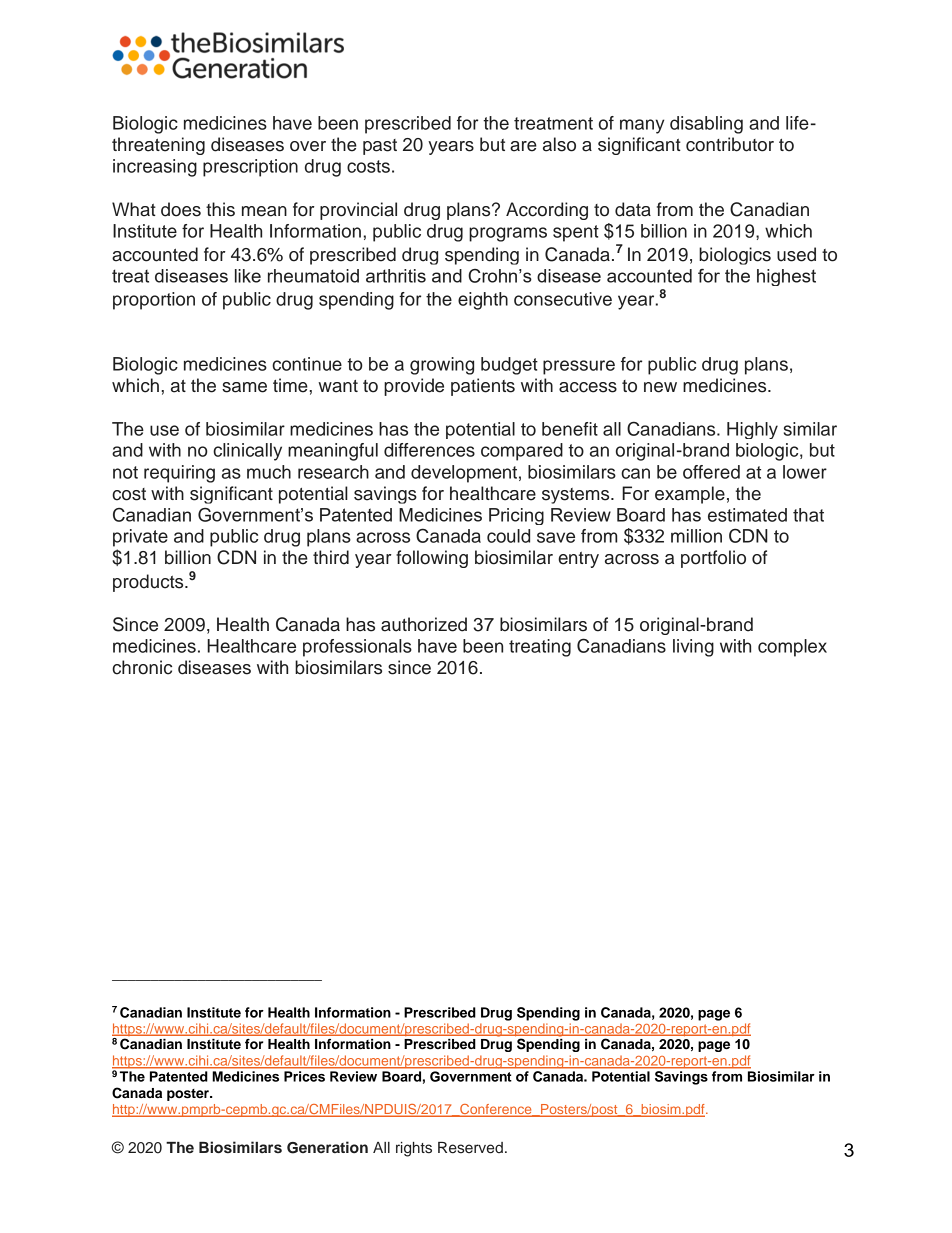 Image resolution: width=952 pixels, height=1233 pixels. What do you see at coordinates (730, 144) in the screenshot?
I see `contributor` at bounding box center [730, 144].
